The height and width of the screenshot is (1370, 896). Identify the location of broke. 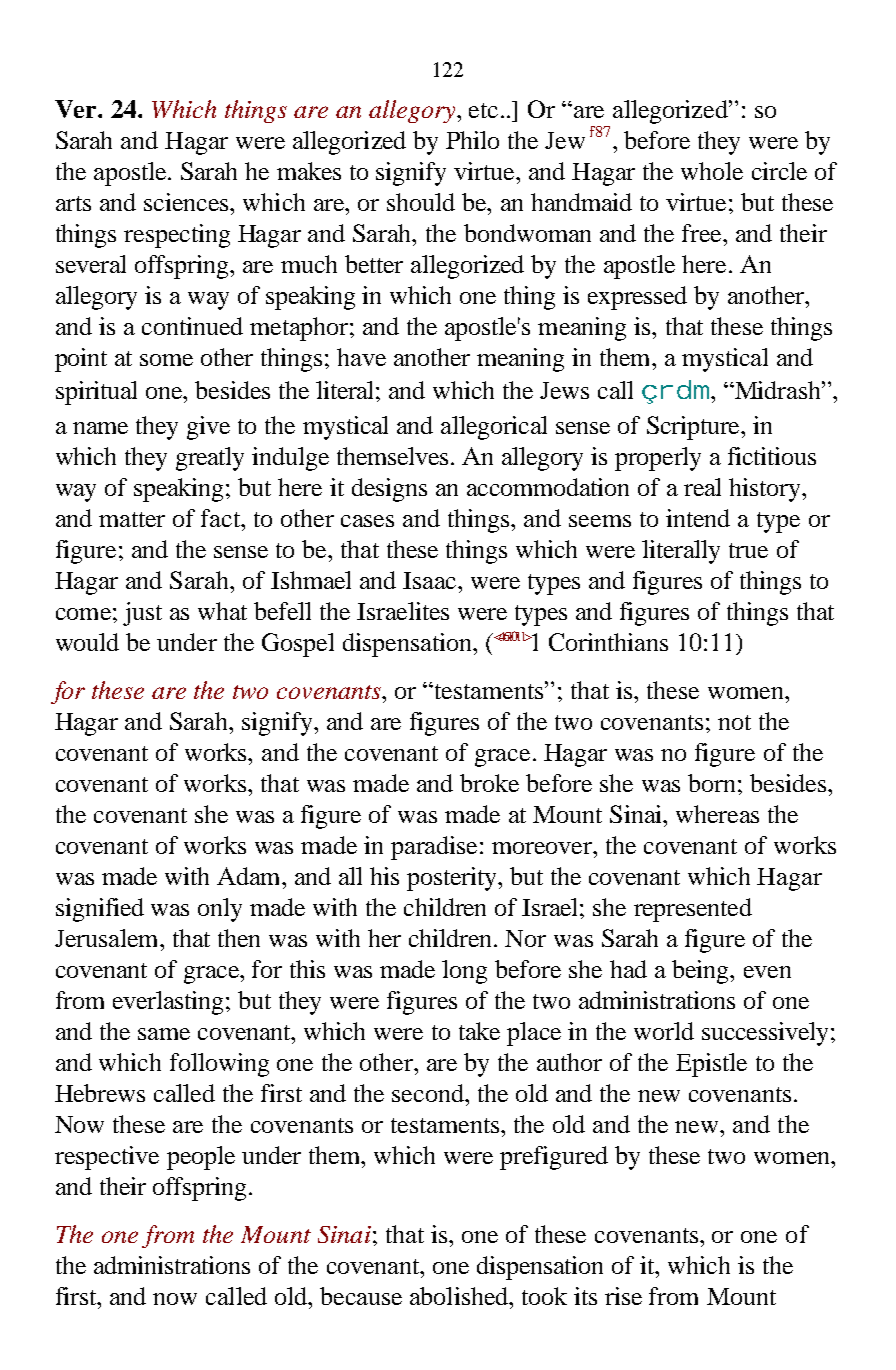
(489, 783).
